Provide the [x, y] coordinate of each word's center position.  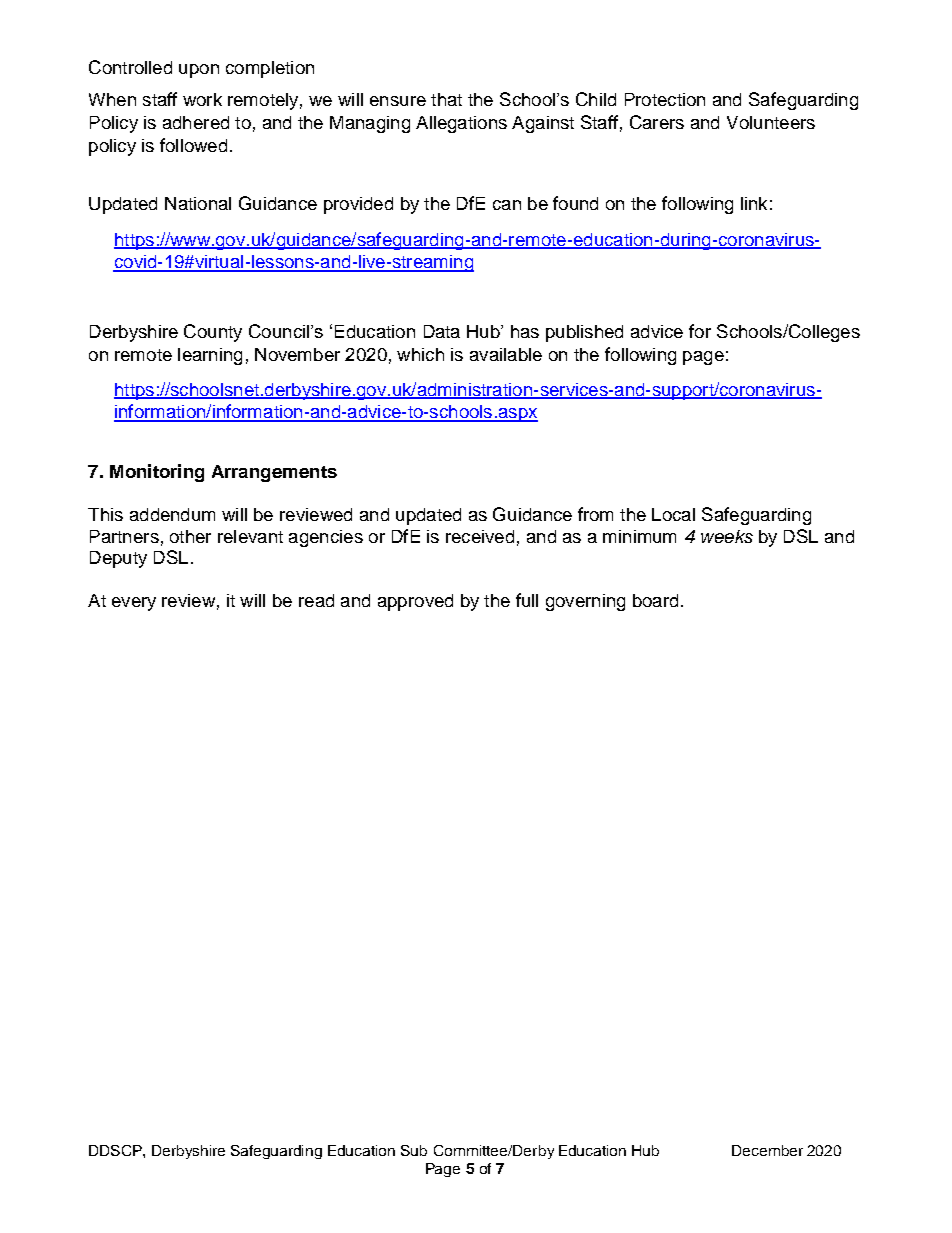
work [202, 99]
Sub [414, 1150]
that [446, 99]
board [655, 600]
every [134, 604]
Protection [665, 99]
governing [585, 602]
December [767, 1150]
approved [415, 602]
